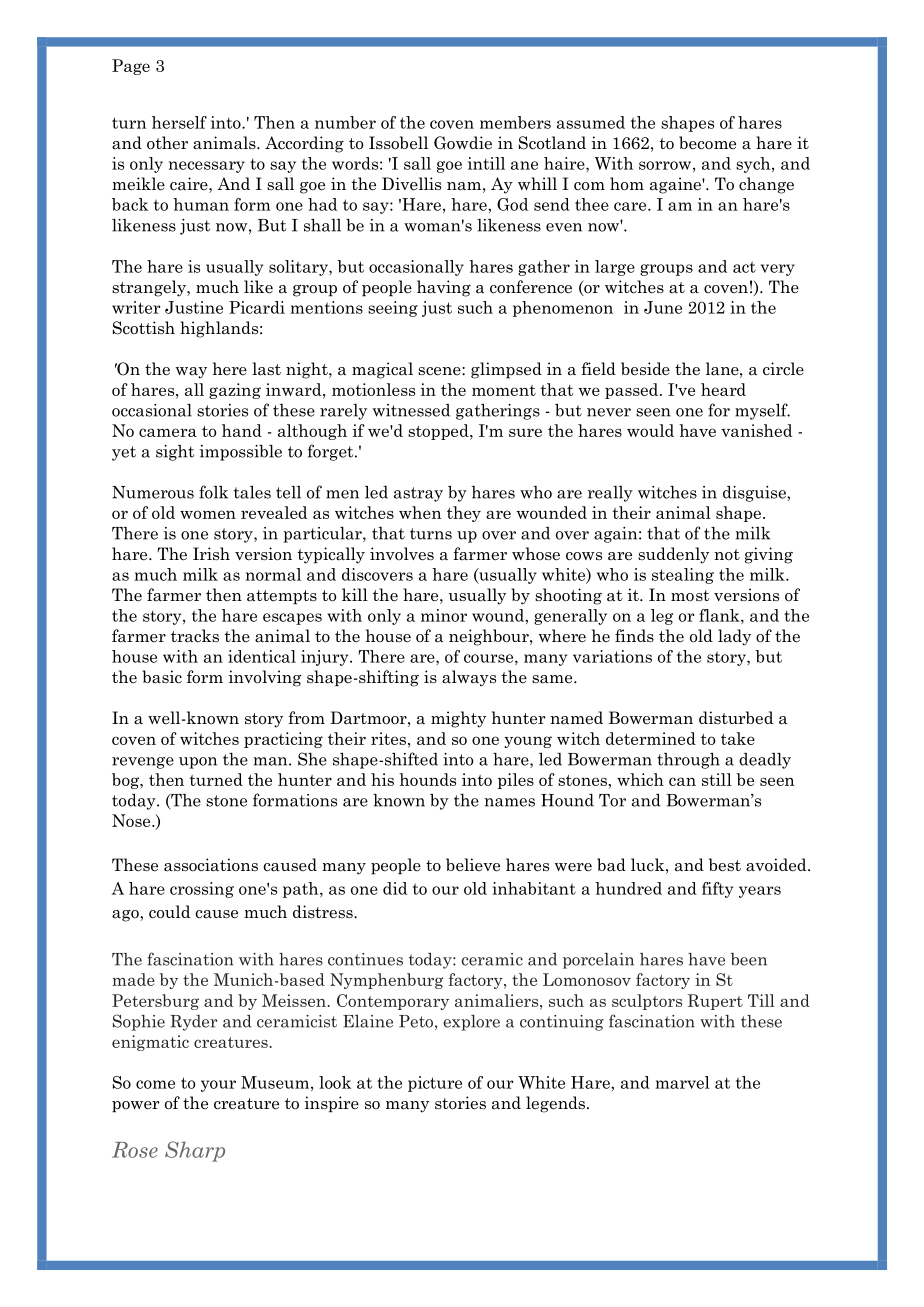 This screenshot has width=924, height=1307. Describe the element at coordinates (211, 865) in the screenshot. I see `associations` at that location.
